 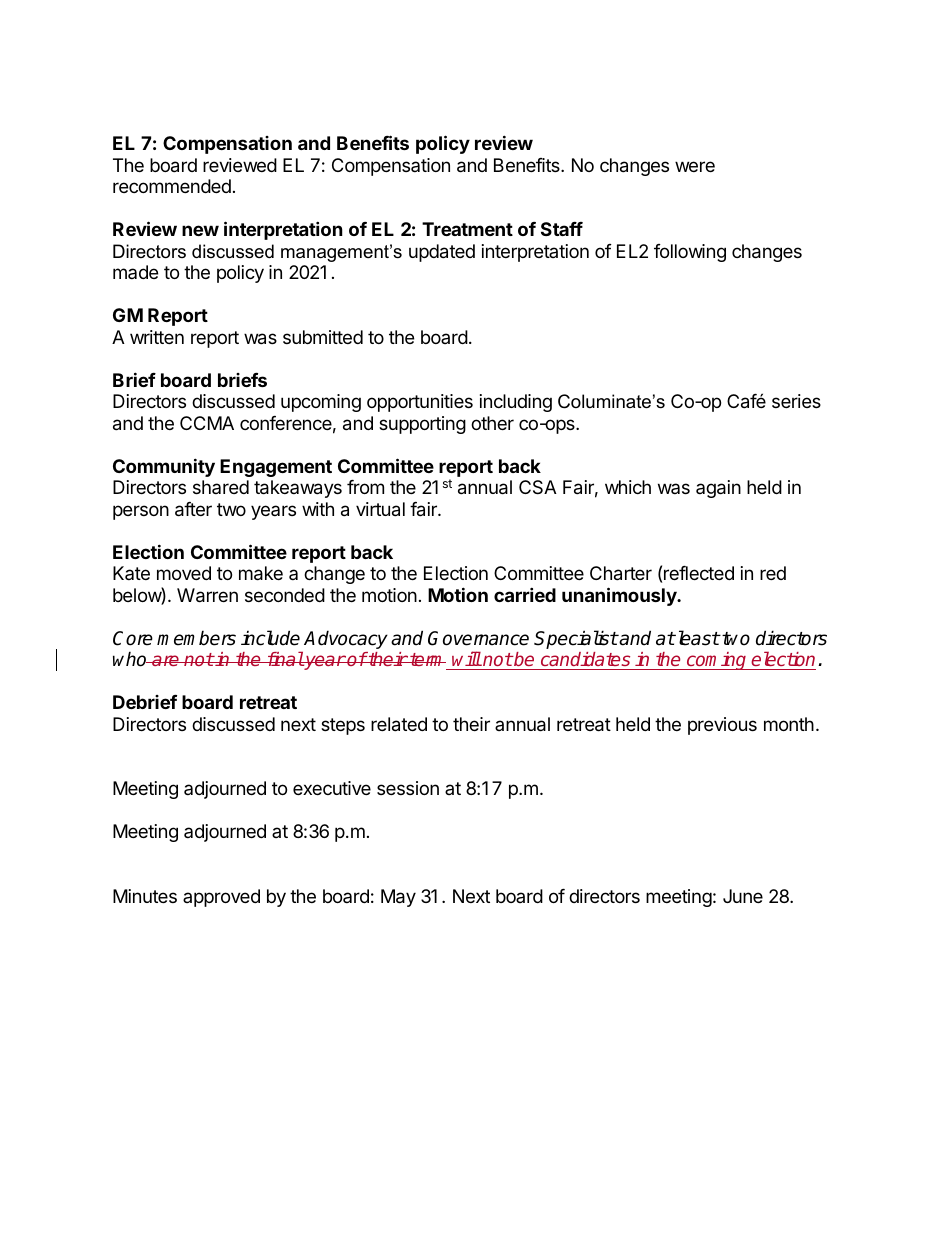 I want to click on were, so click(x=695, y=166).
